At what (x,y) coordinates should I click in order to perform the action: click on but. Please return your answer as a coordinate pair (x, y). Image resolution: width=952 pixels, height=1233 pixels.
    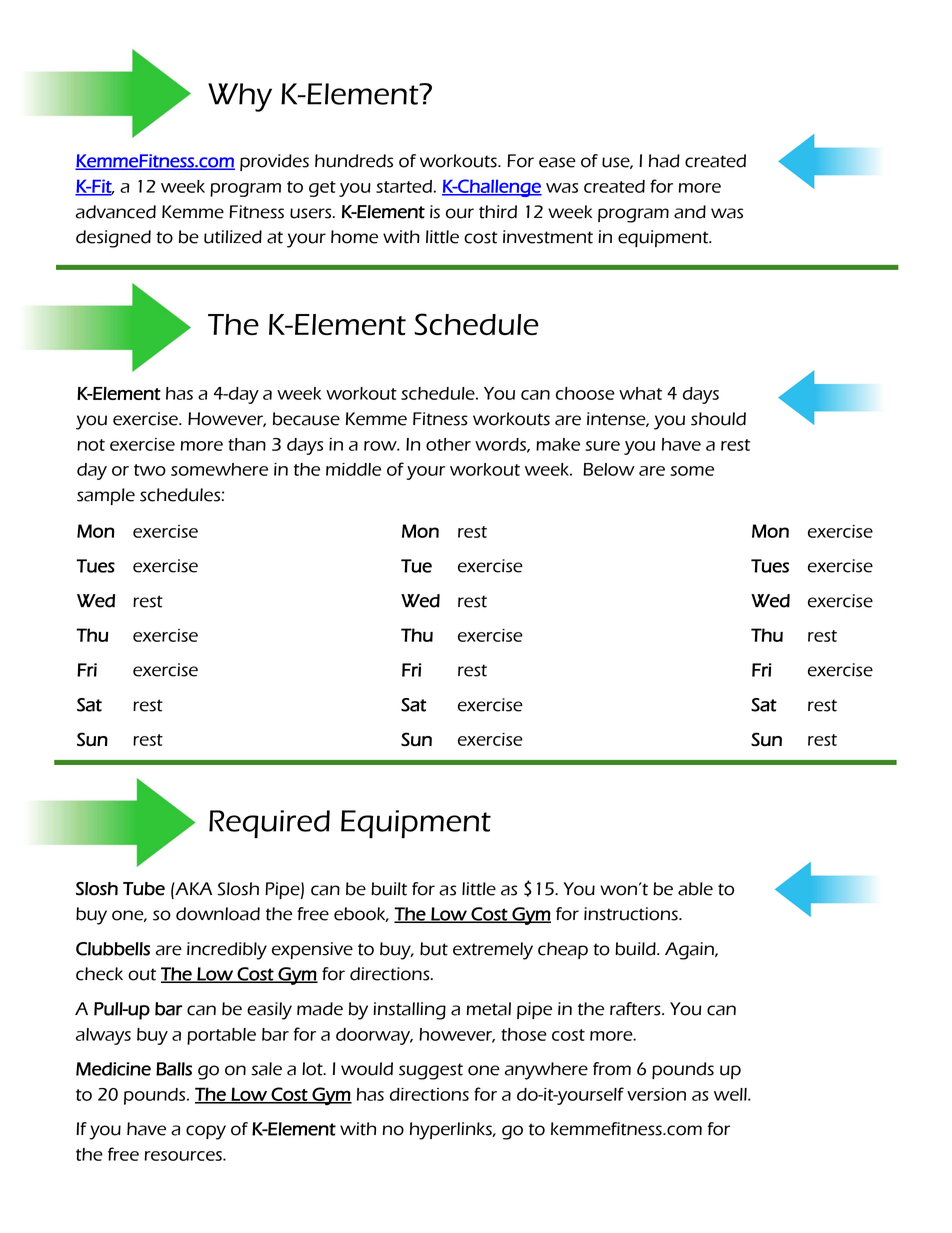
    Looking at the image, I should click on (434, 949).
